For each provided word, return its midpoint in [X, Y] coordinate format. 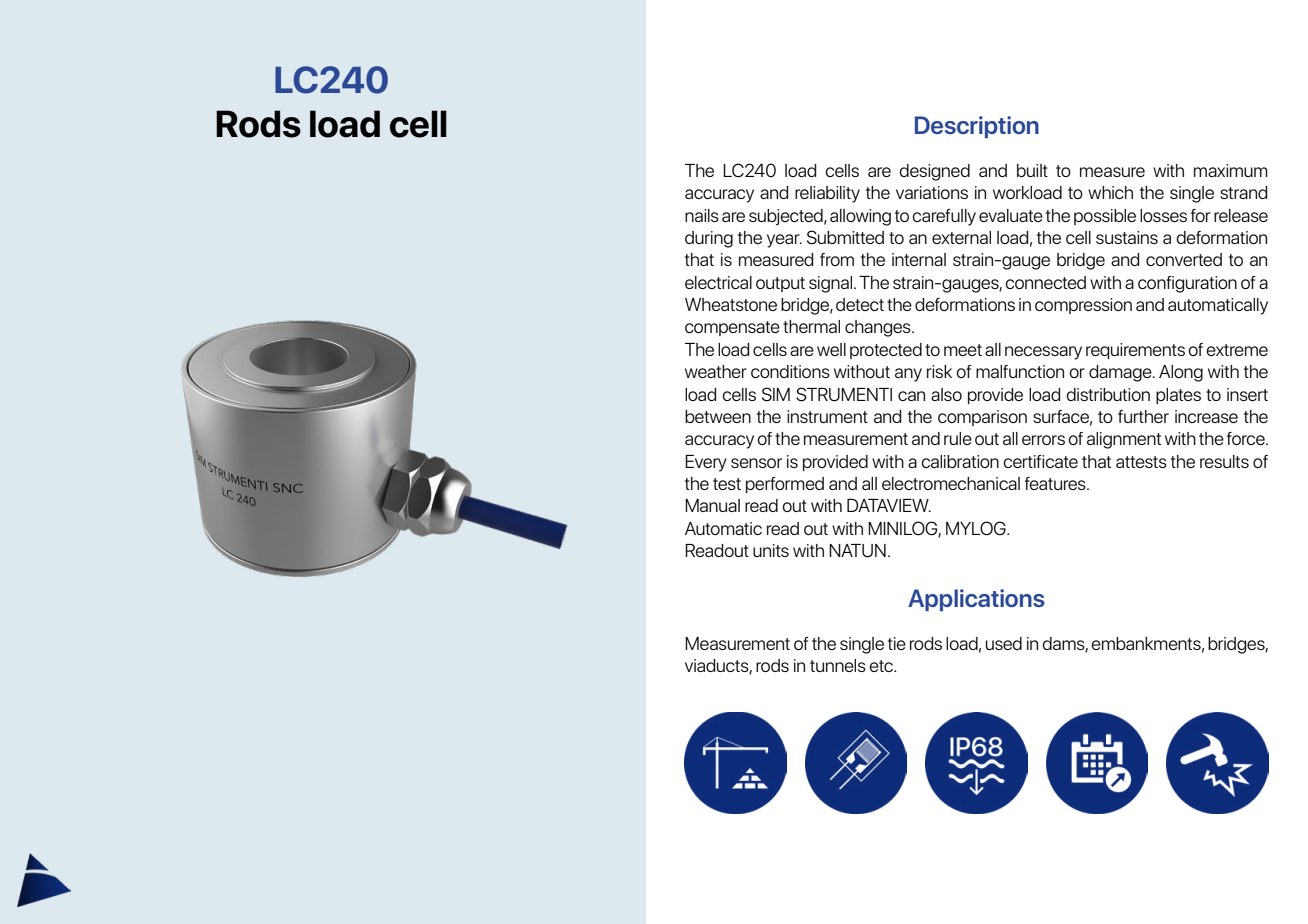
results [1224, 461]
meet [963, 350]
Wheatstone [731, 304]
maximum [1231, 170]
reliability [827, 194]
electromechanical [951, 483]
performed [785, 485]
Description [977, 127]
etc [882, 666]
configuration [1187, 284]
